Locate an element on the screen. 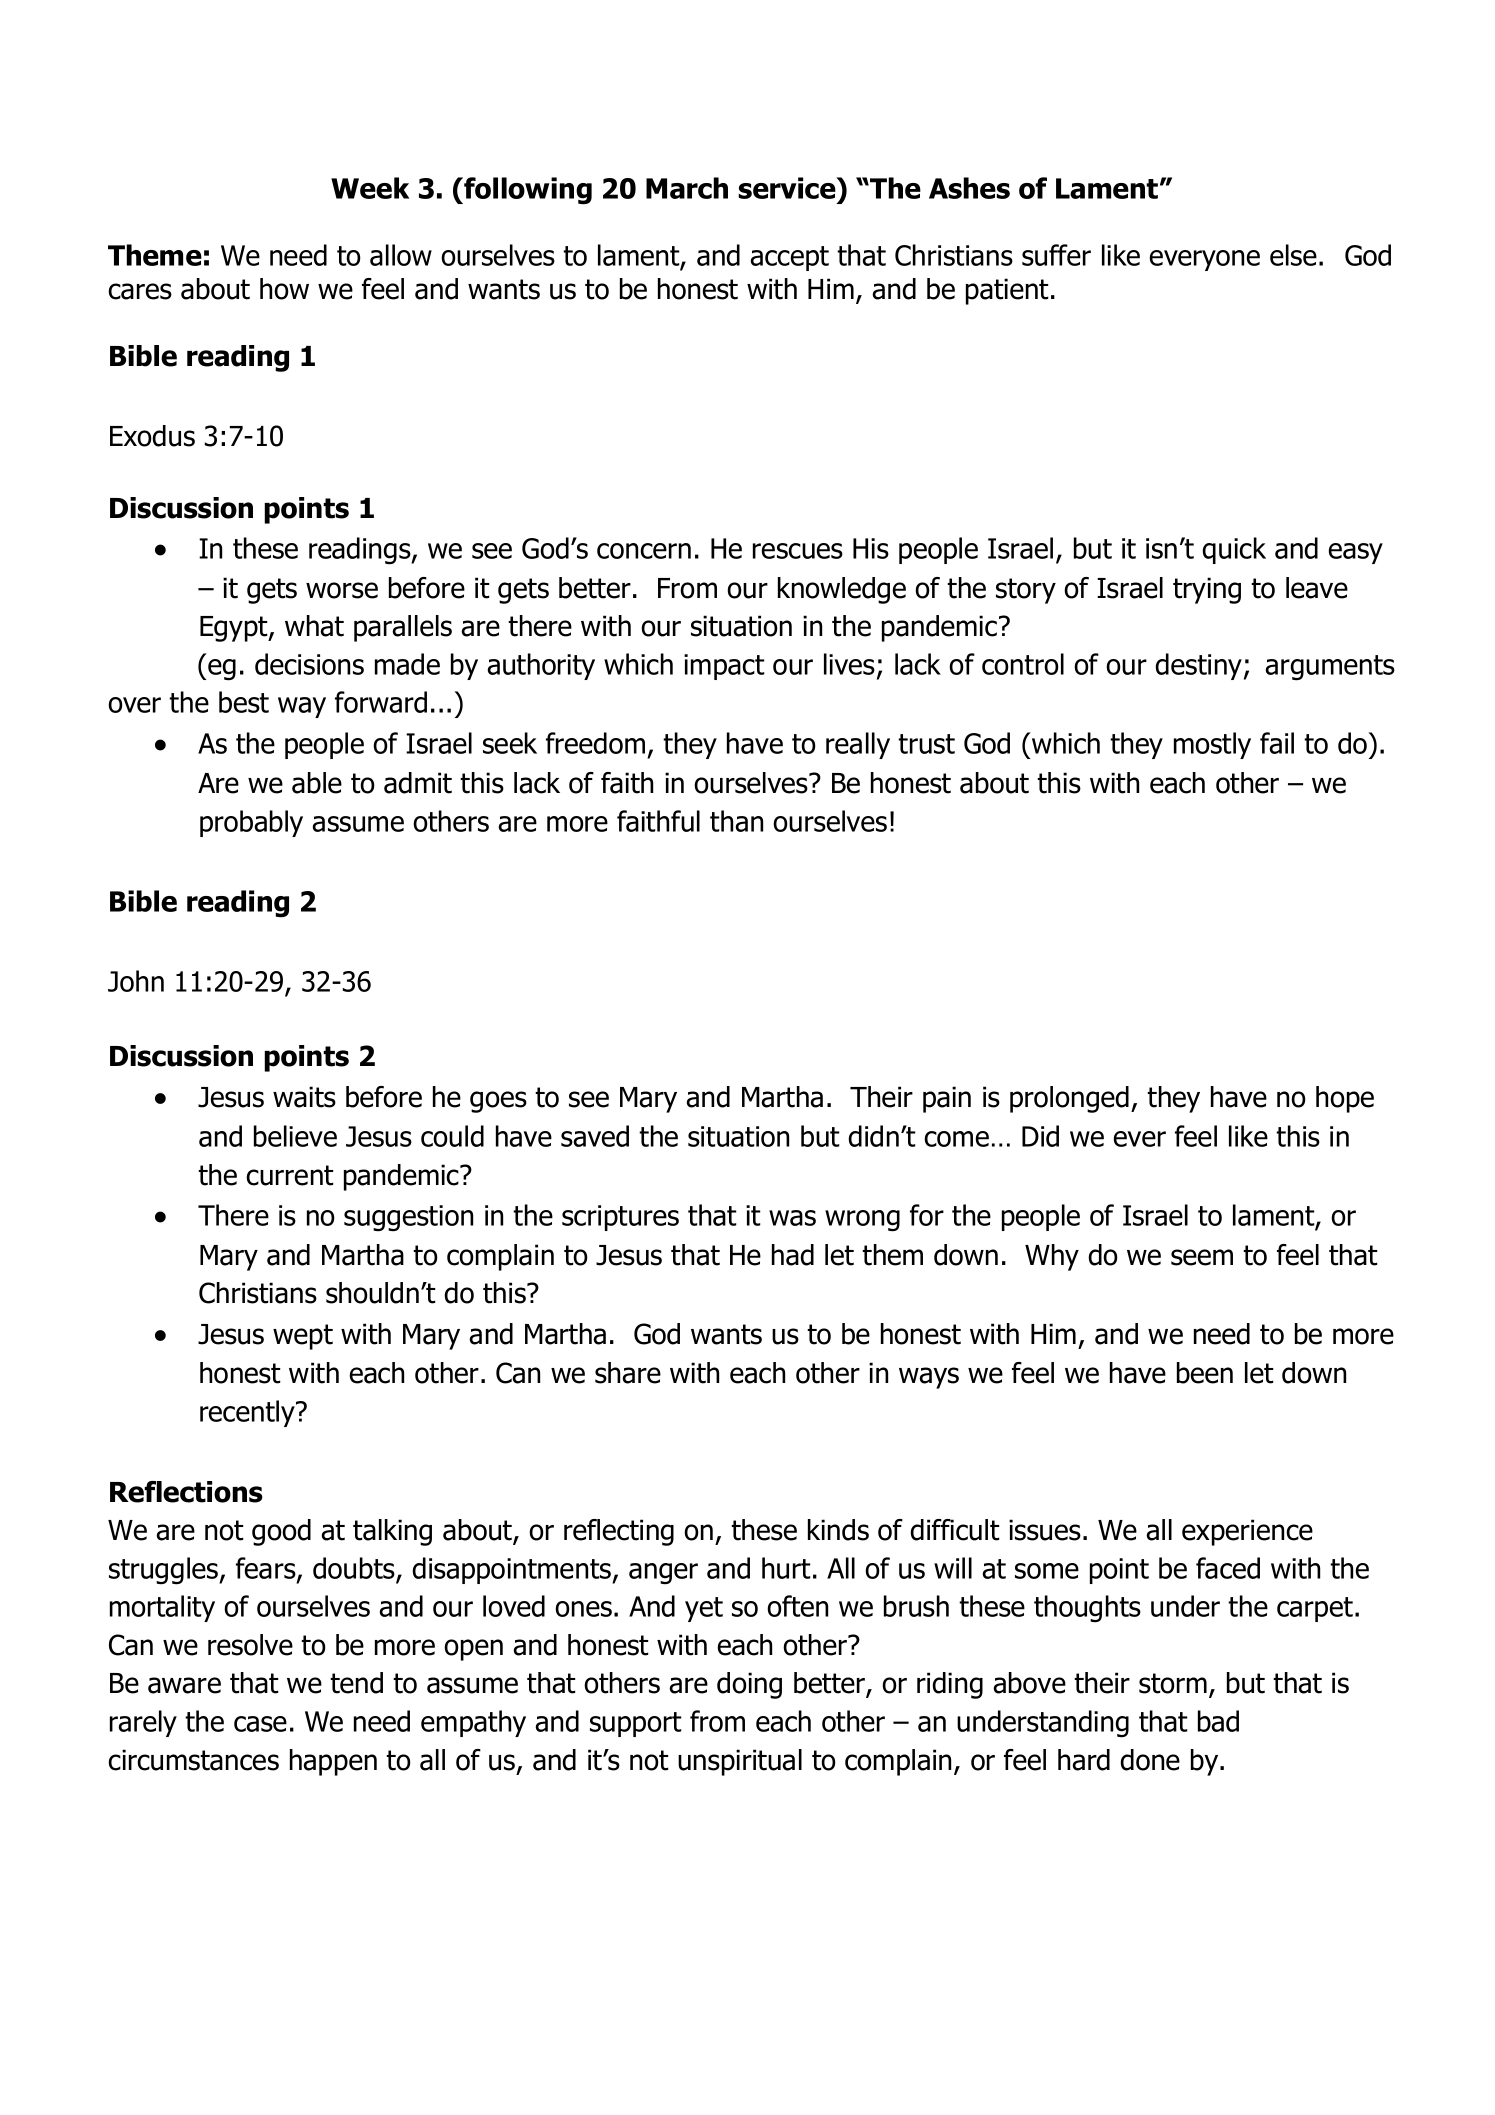  seem is located at coordinates (1202, 1257).
